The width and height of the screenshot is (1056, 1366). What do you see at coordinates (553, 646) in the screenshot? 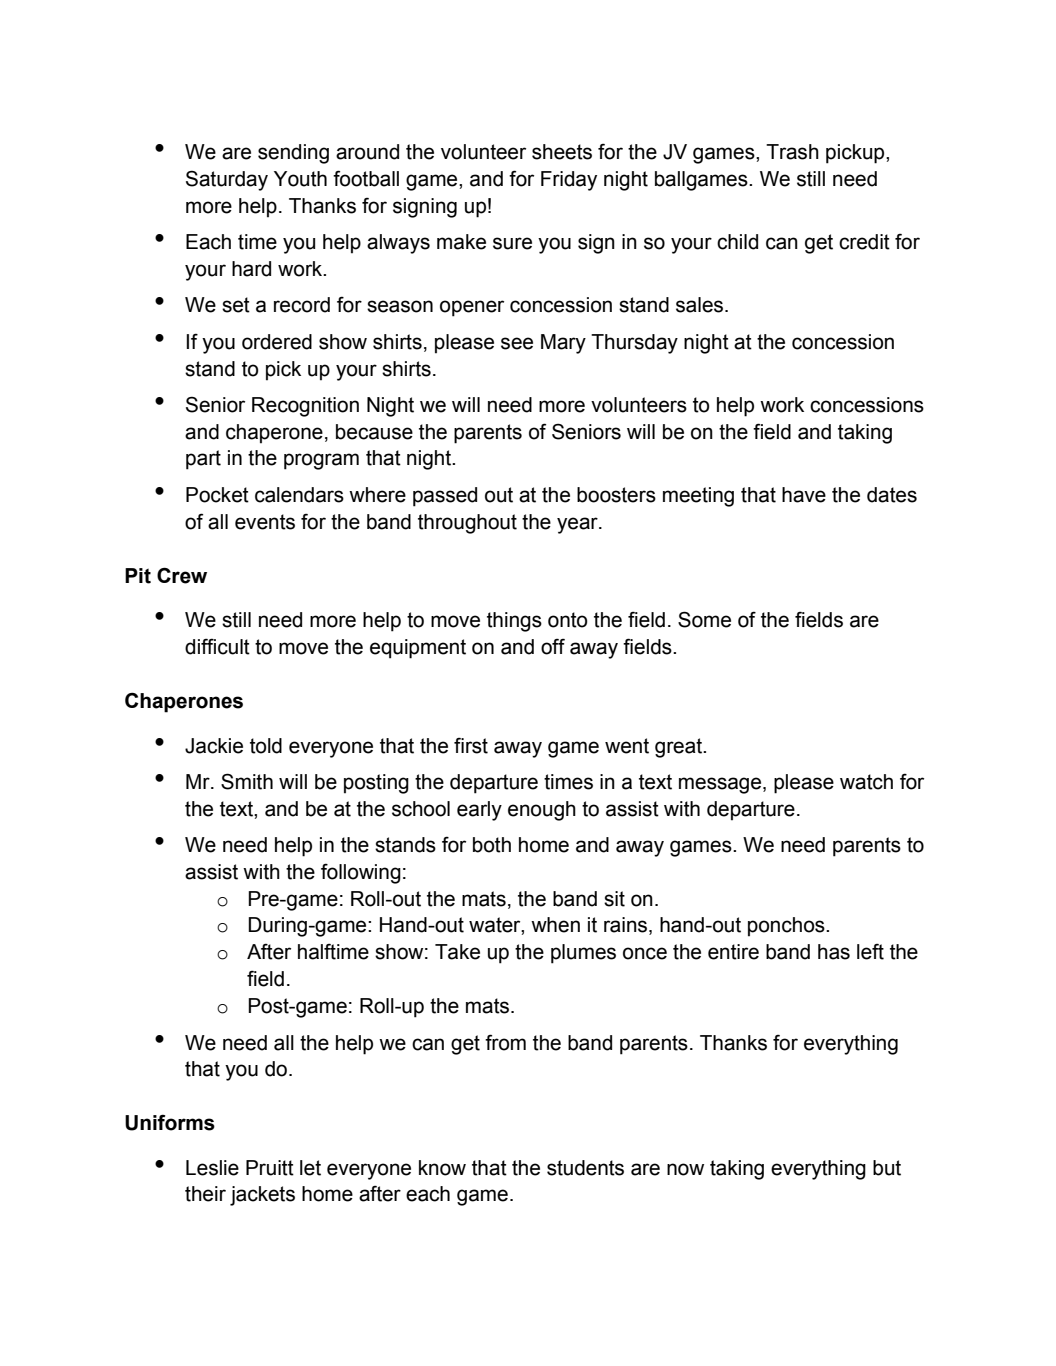
I see `off` at bounding box center [553, 646].
